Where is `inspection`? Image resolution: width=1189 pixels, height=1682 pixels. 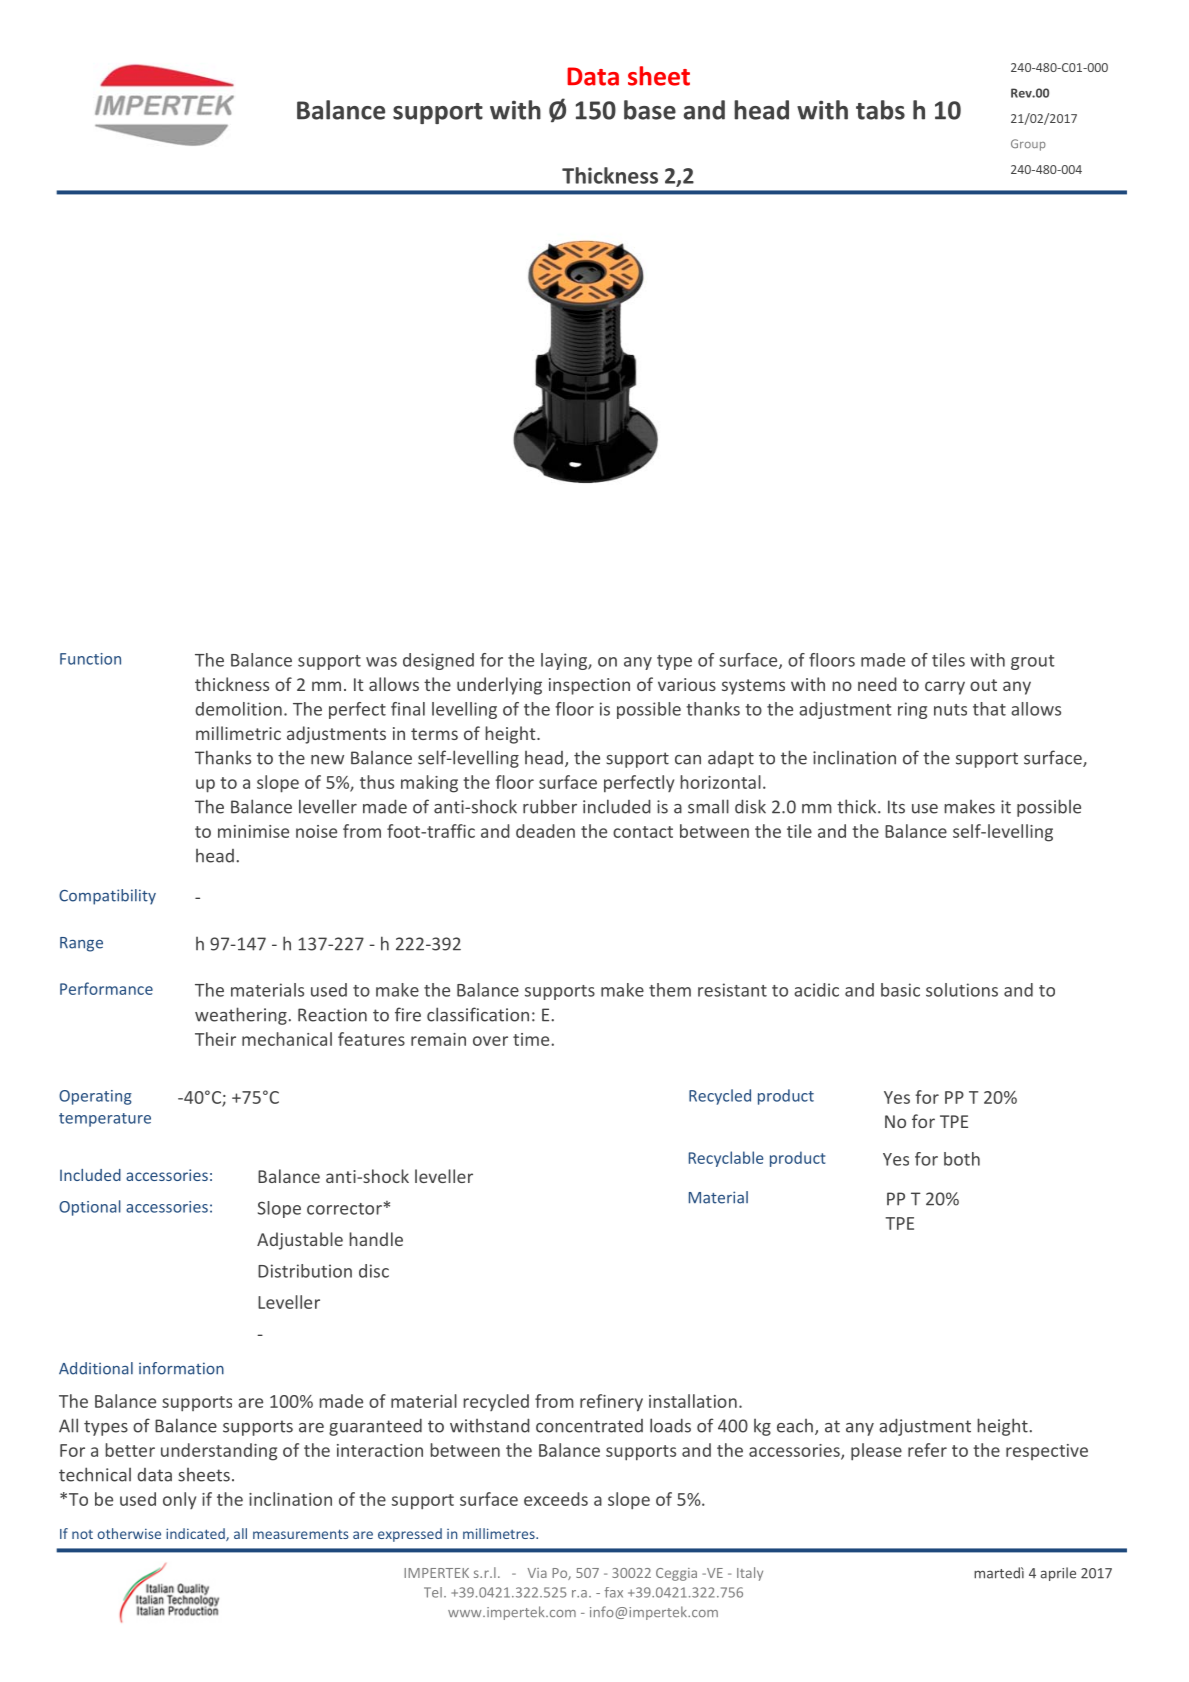
inspection is located at coordinates (589, 686).
